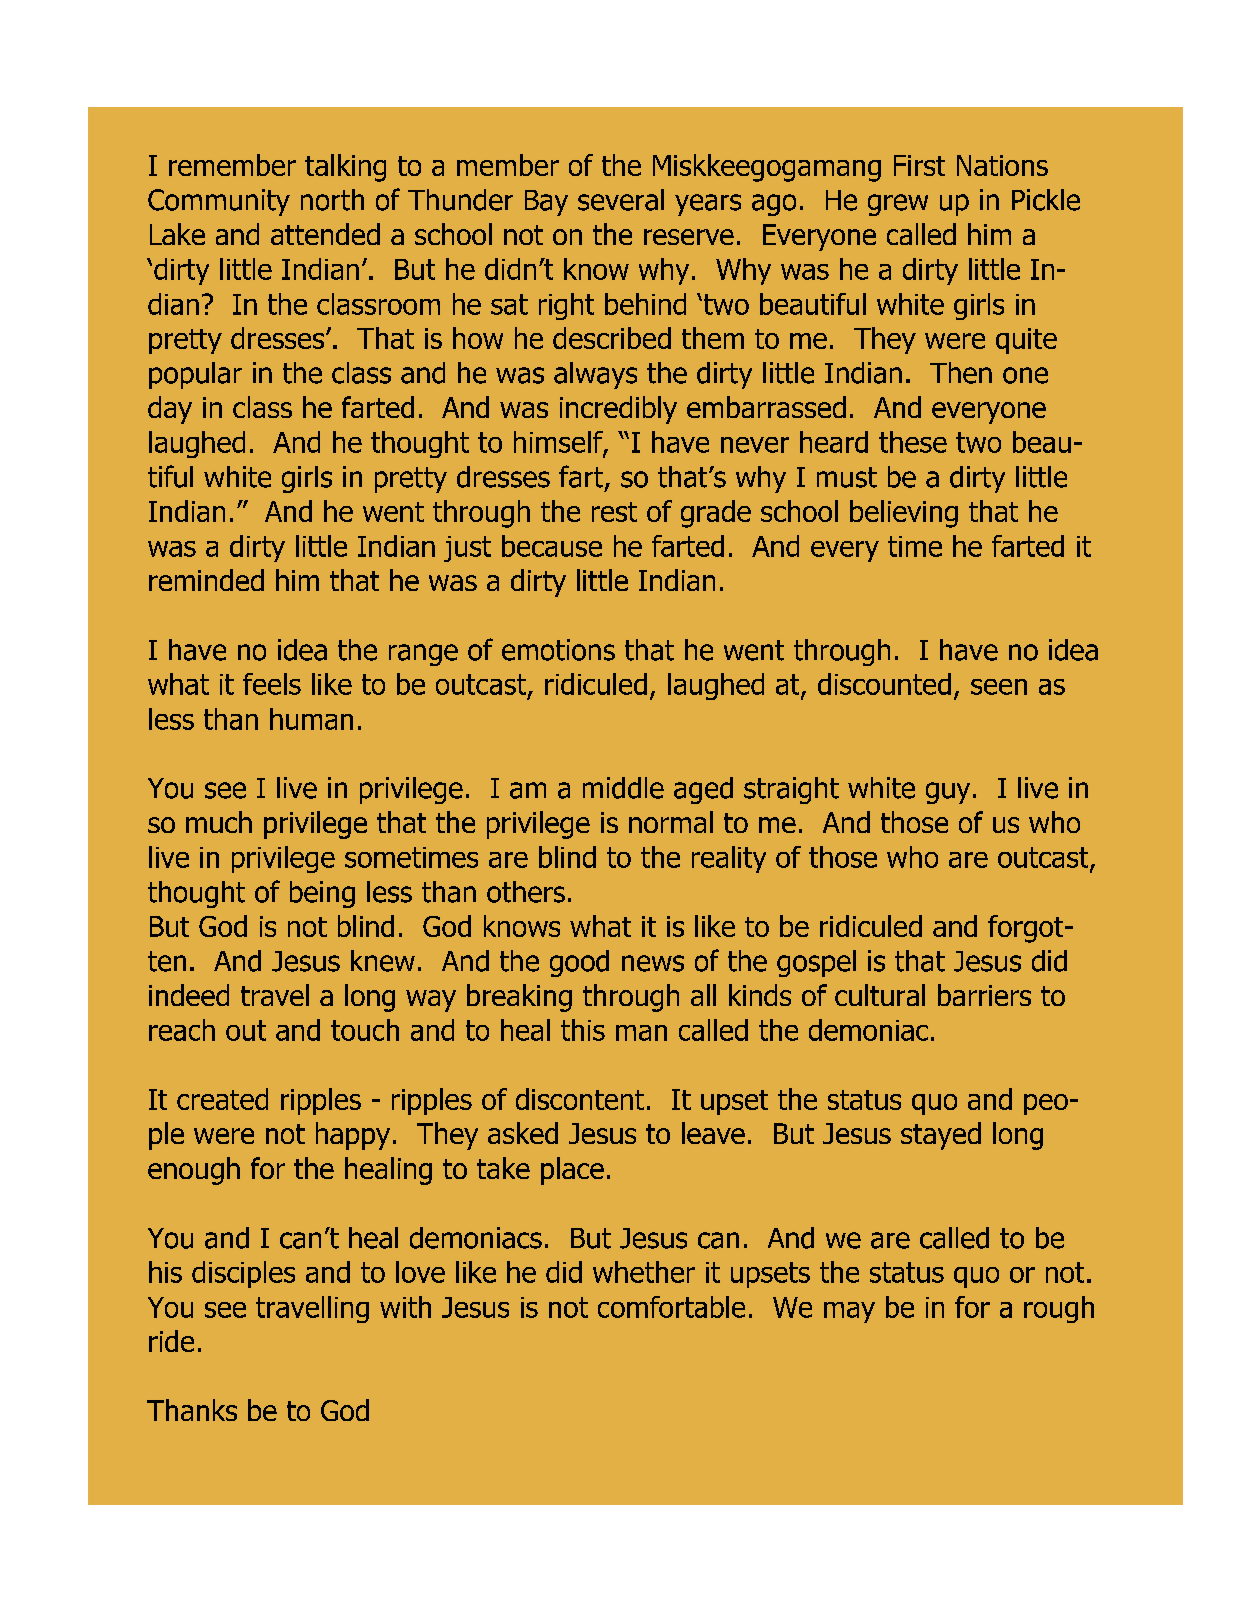  Describe the element at coordinates (898, 205) in the image. I see `grew` at that location.
